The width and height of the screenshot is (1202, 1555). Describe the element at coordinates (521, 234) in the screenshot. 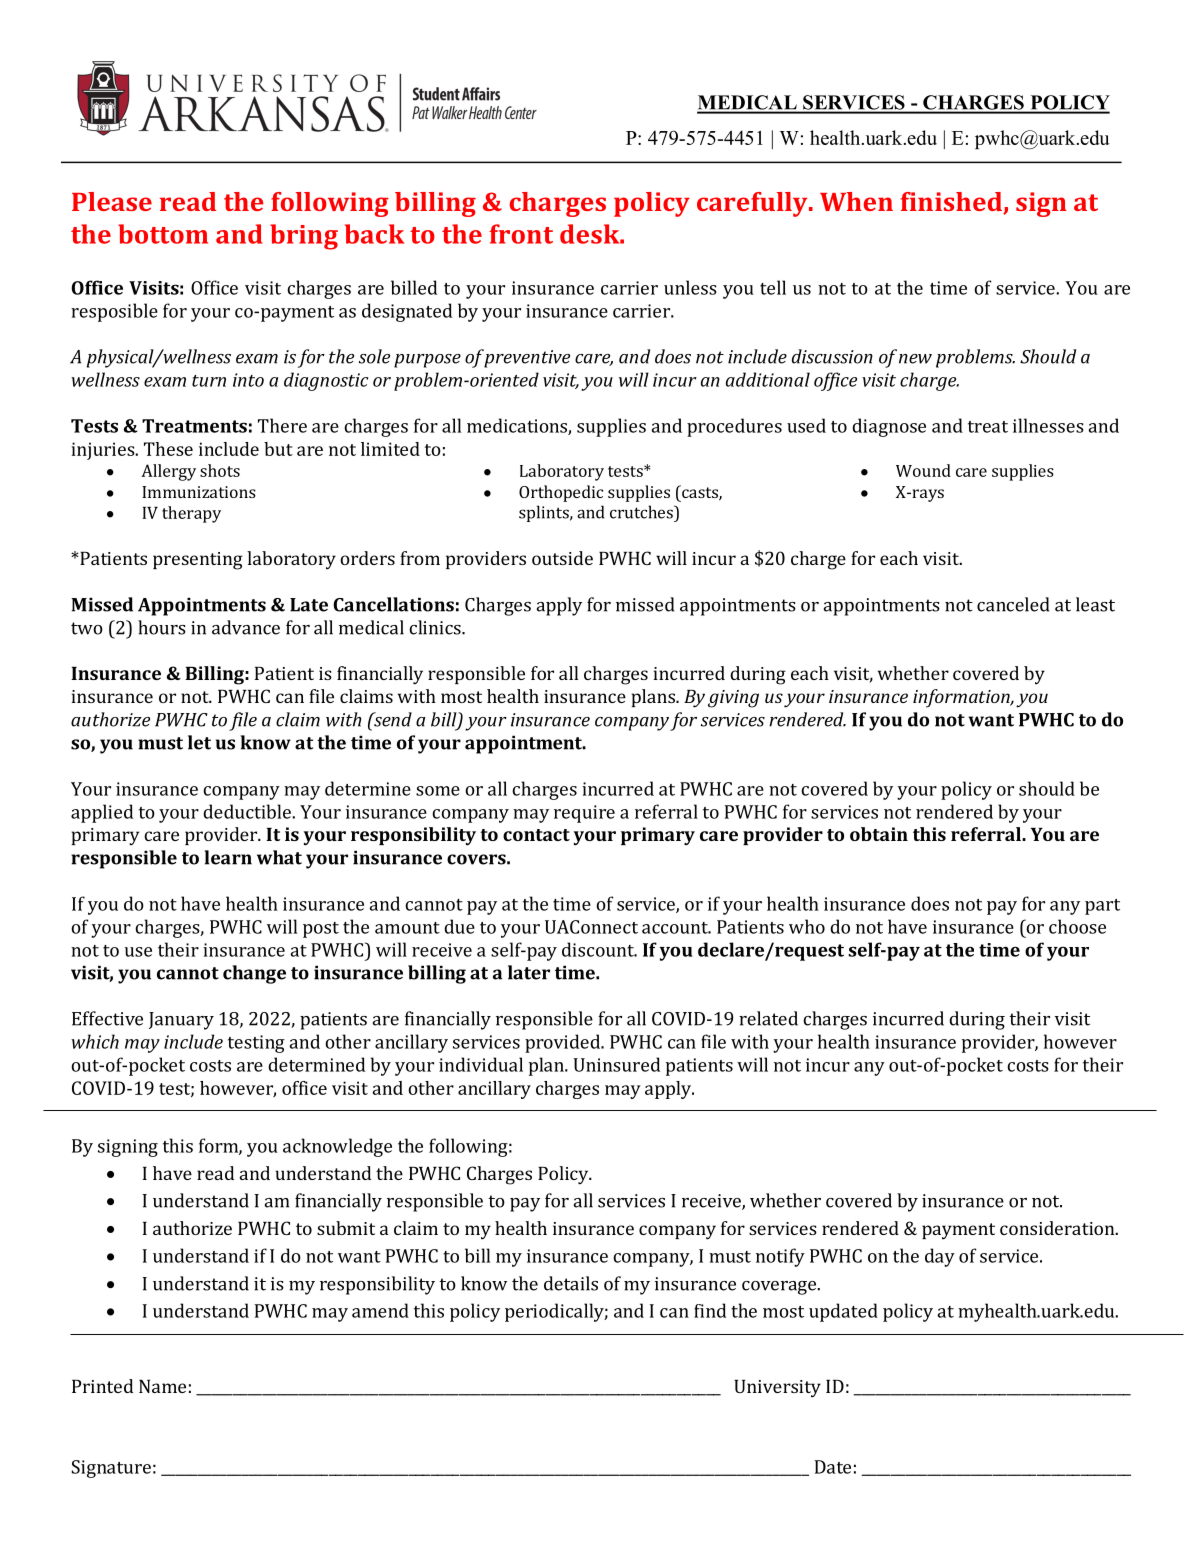

I see `front` at that location.
